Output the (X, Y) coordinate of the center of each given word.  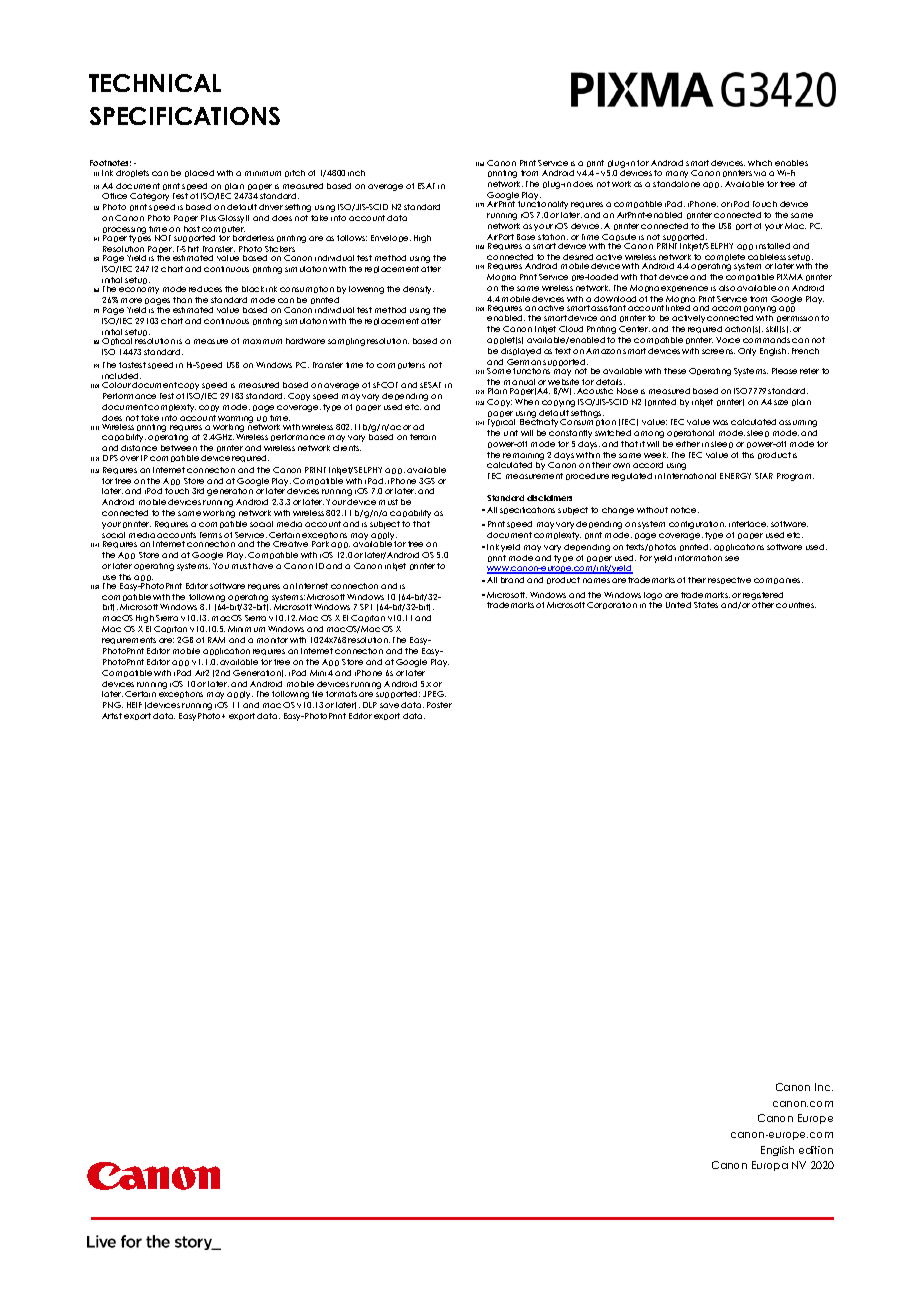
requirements (129, 640)
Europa (770, 1166)
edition (816, 1150)
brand (512, 580)
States (706, 605)
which (760, 163)
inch (356, 173)
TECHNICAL (155, 83)
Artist (112, 716)
